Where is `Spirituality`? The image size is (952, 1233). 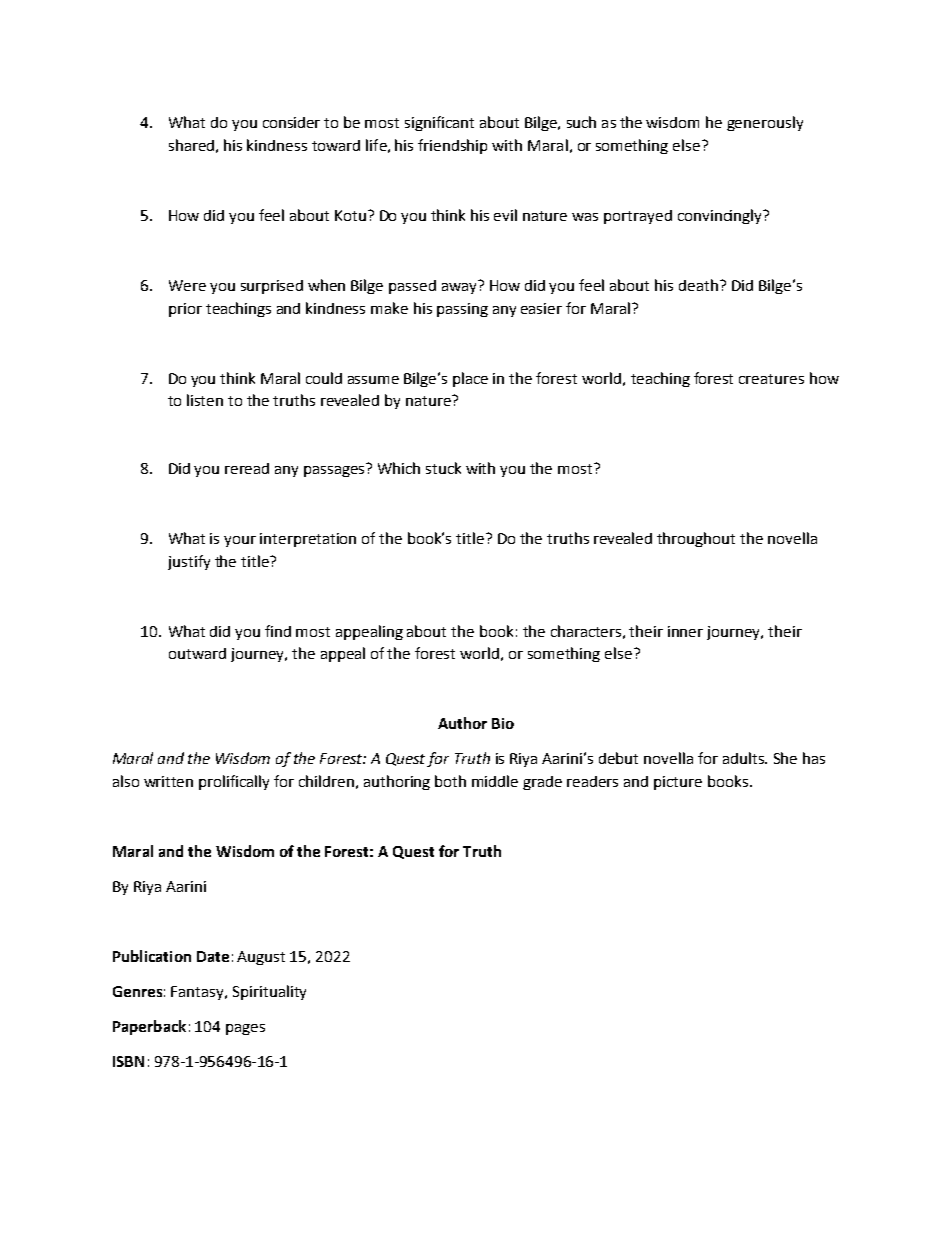 Spirituality is located at coordinates (269, 992).
